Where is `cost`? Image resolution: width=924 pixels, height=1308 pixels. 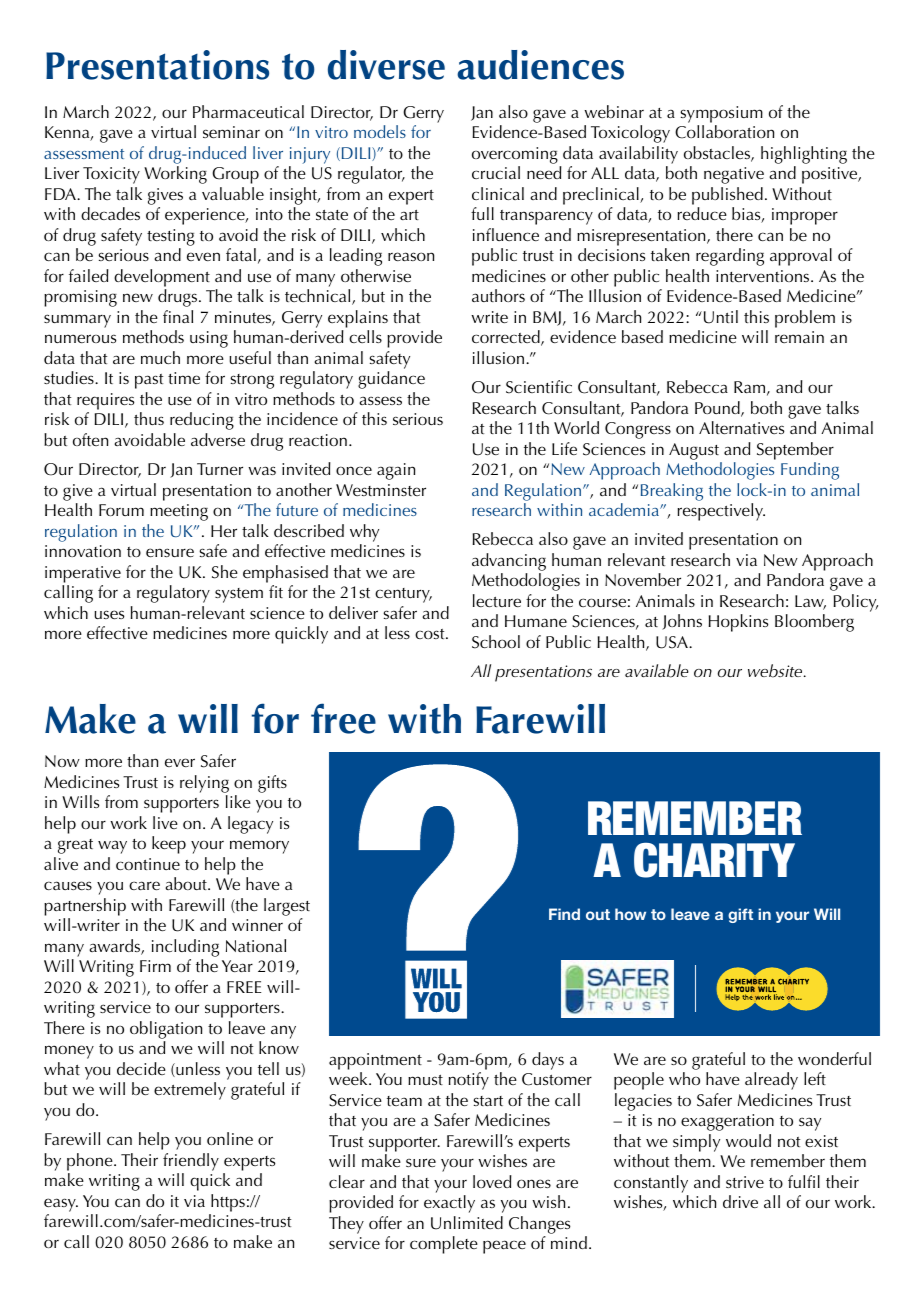
cost is located at coordinates (431, 634).
